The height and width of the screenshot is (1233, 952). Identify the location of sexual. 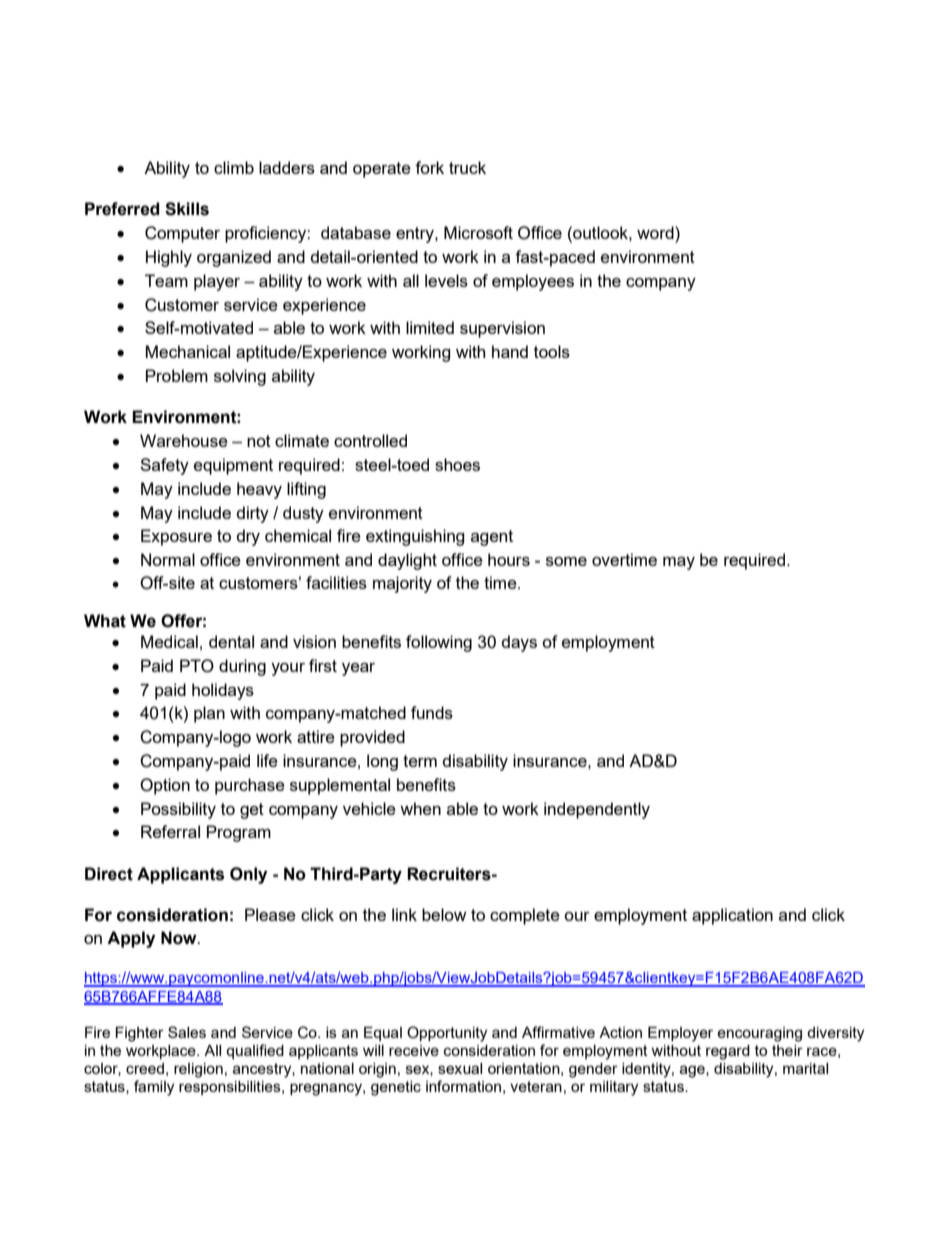
(460, 1068).
